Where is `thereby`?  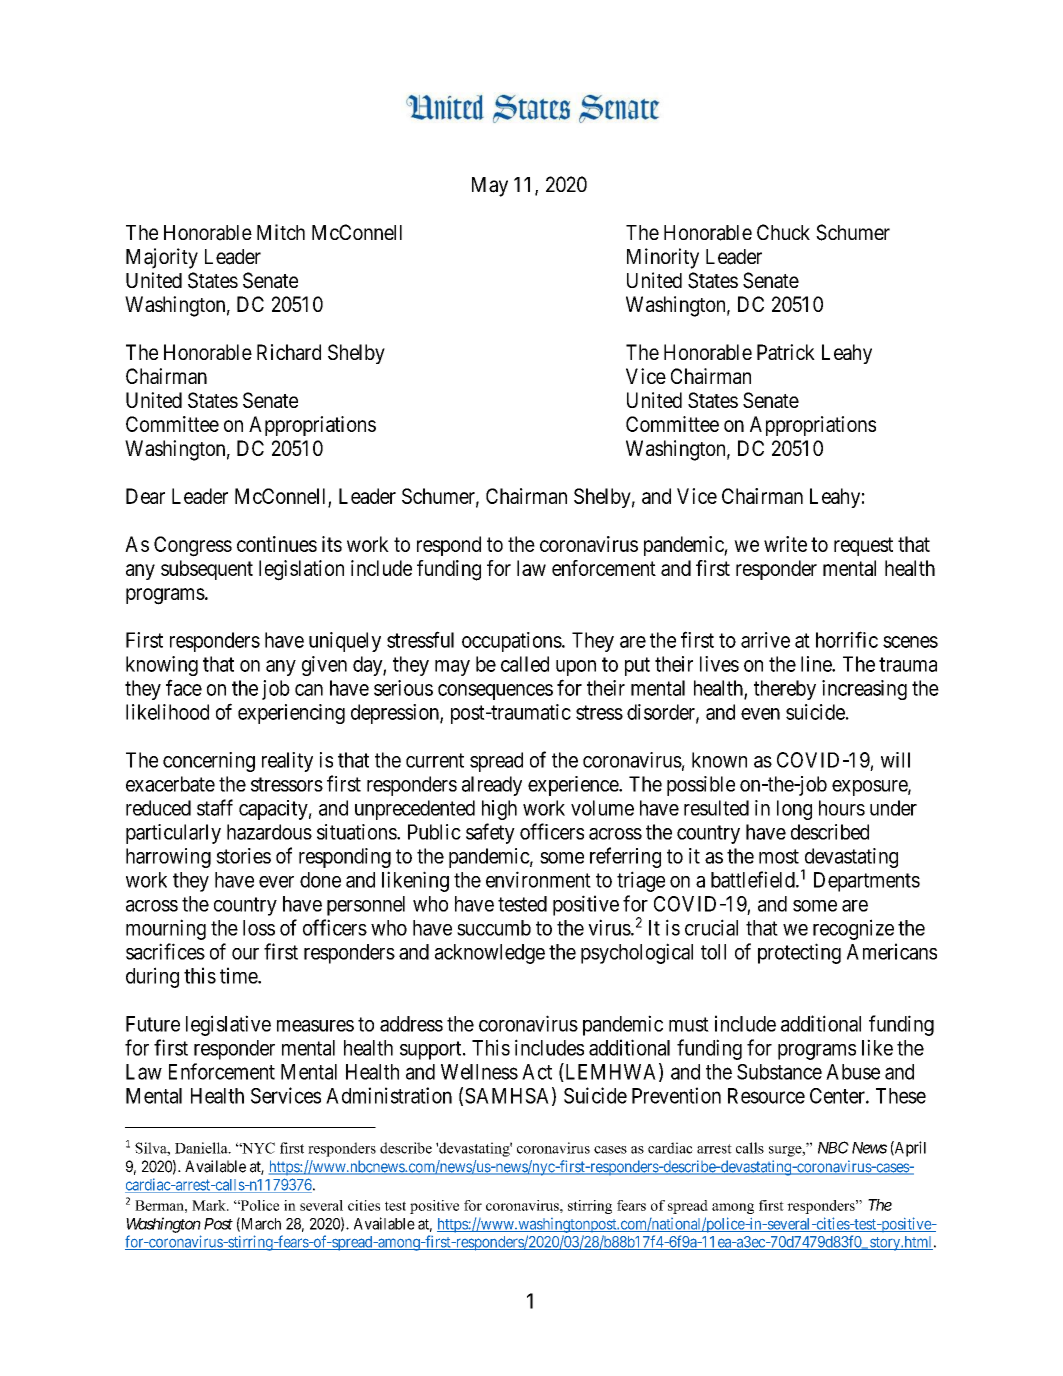 thereby is located at coordinates (785, 690).
